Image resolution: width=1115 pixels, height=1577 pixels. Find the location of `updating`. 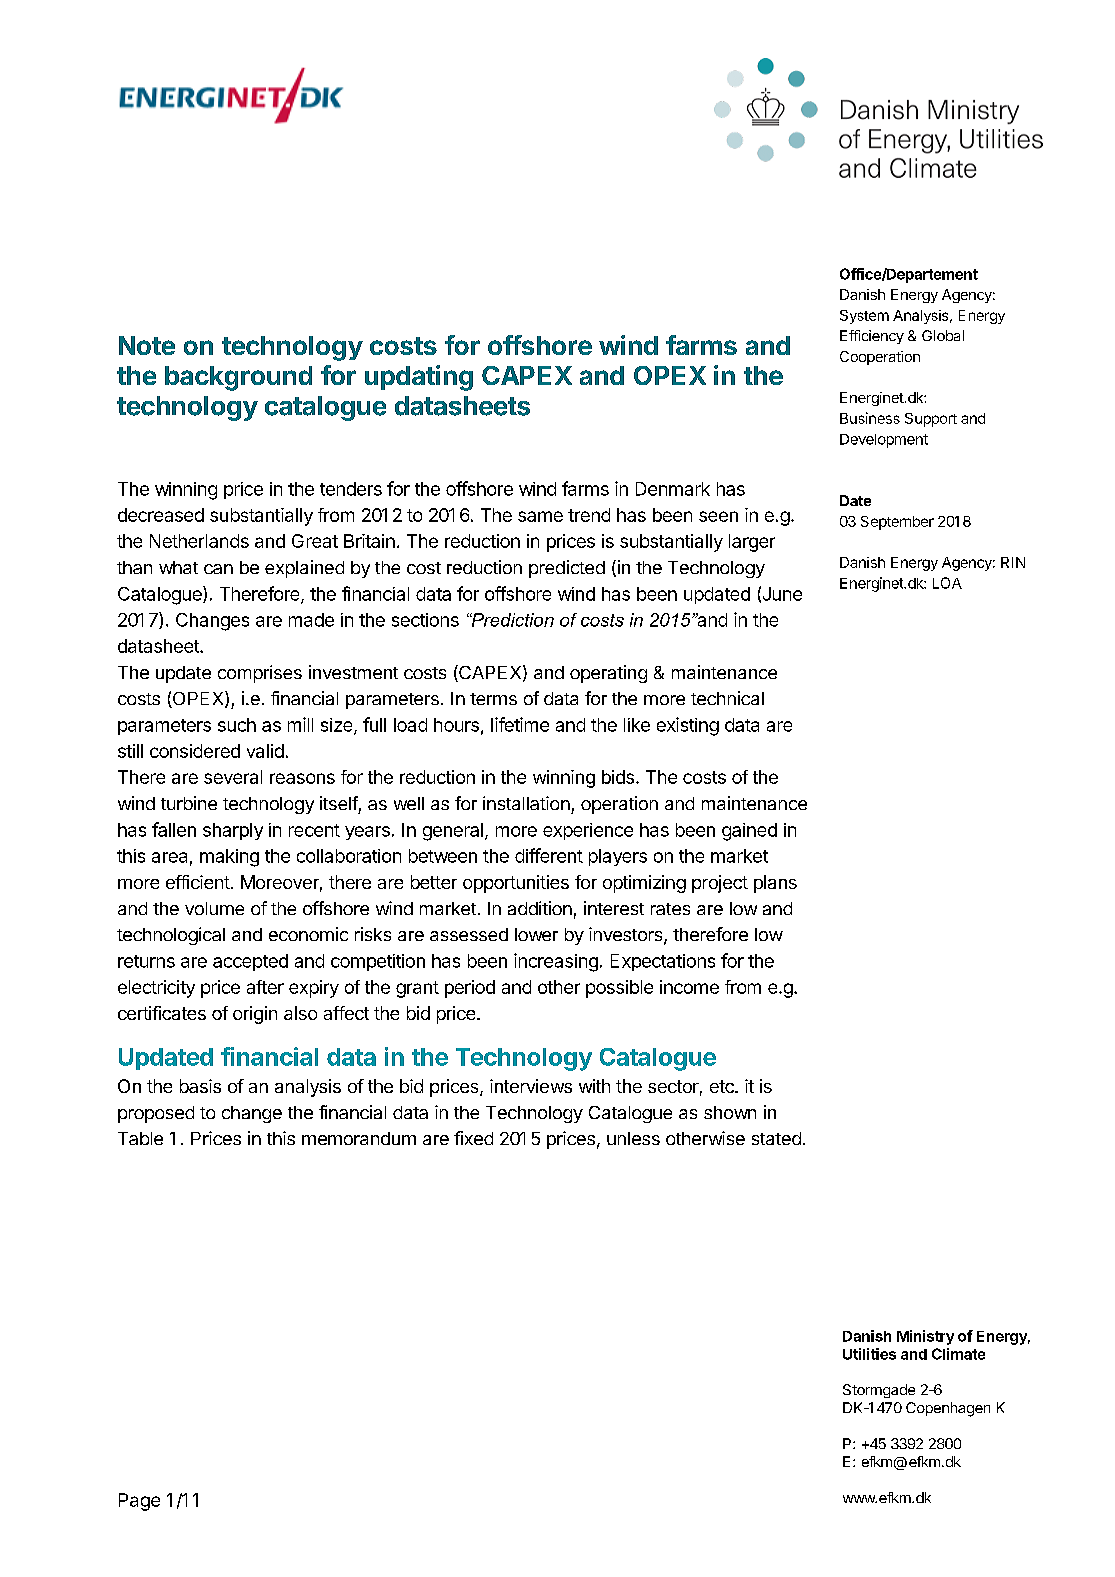

updating is located at coordinates (419, 378).
